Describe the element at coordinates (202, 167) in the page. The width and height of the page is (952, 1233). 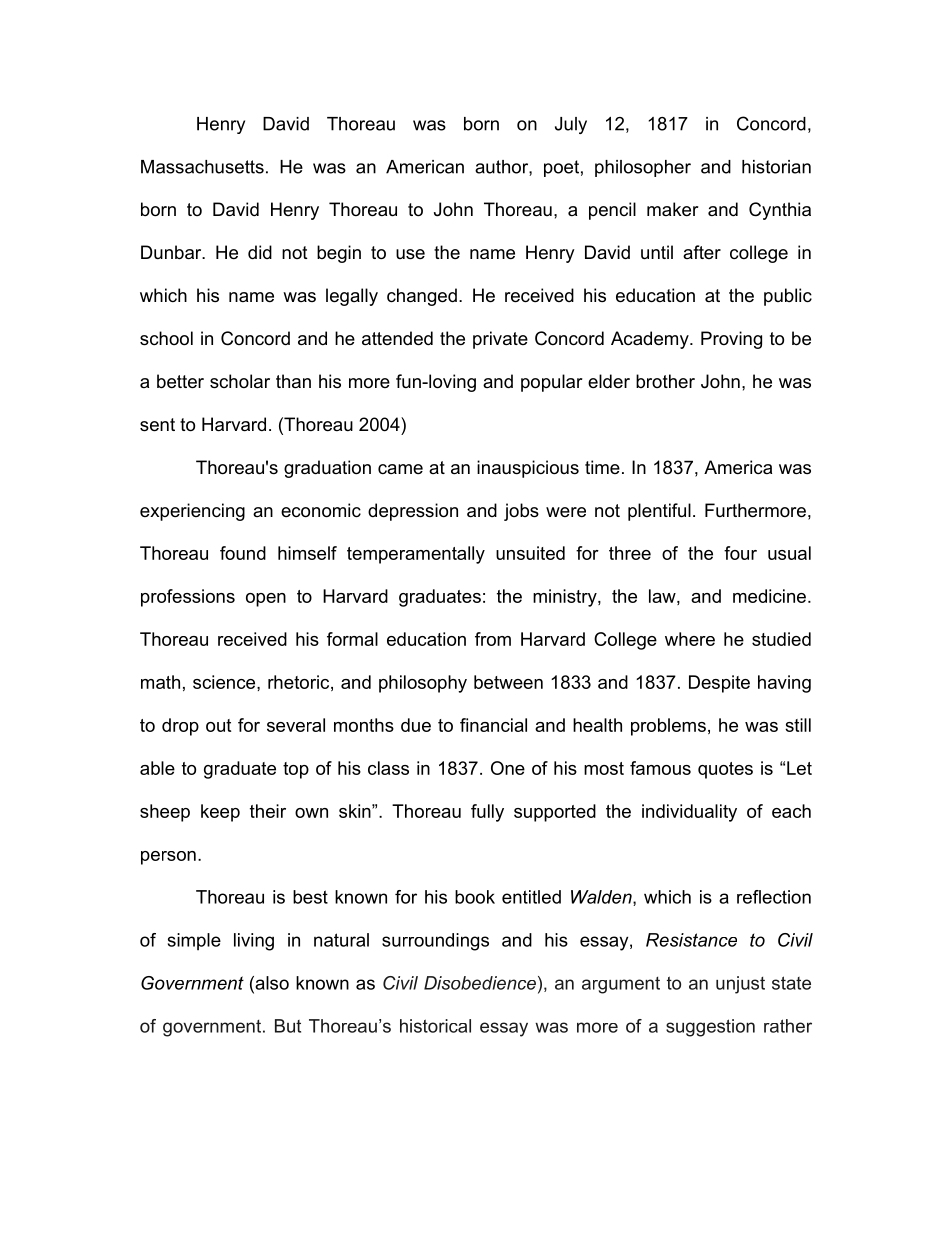
I see `Massachusetts` at that location.
